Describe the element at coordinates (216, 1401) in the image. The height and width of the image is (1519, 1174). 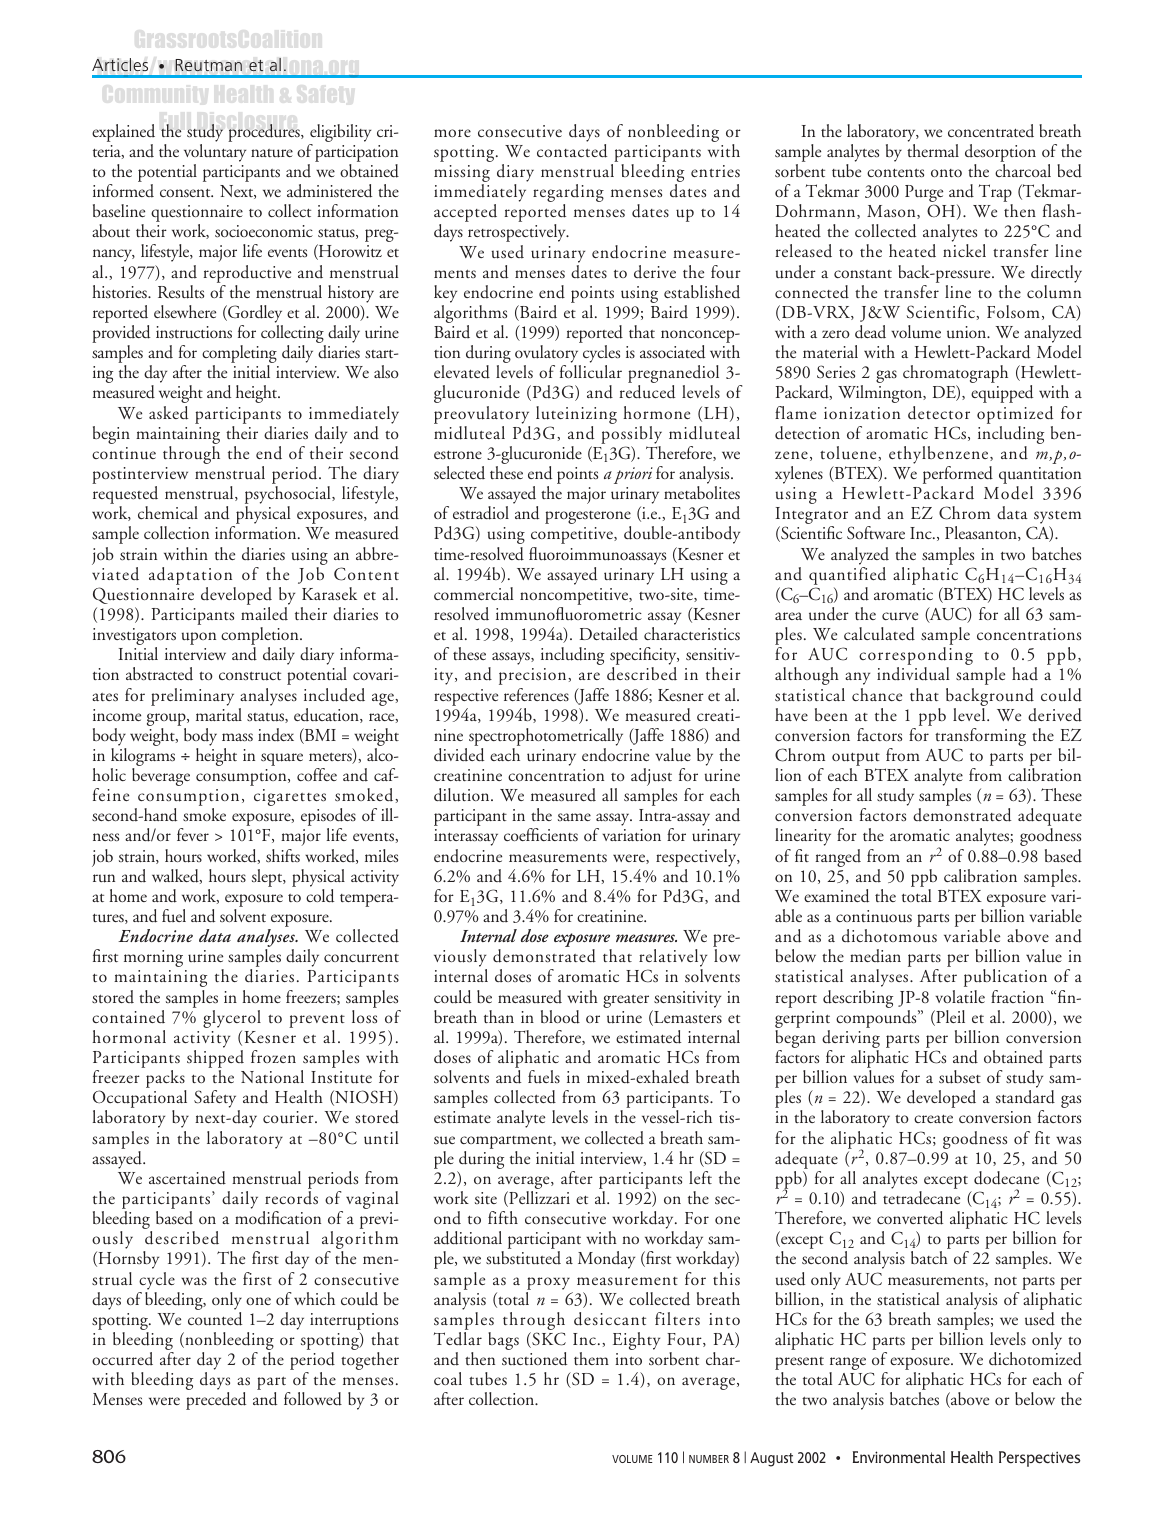
I see `preceded` at that location.
